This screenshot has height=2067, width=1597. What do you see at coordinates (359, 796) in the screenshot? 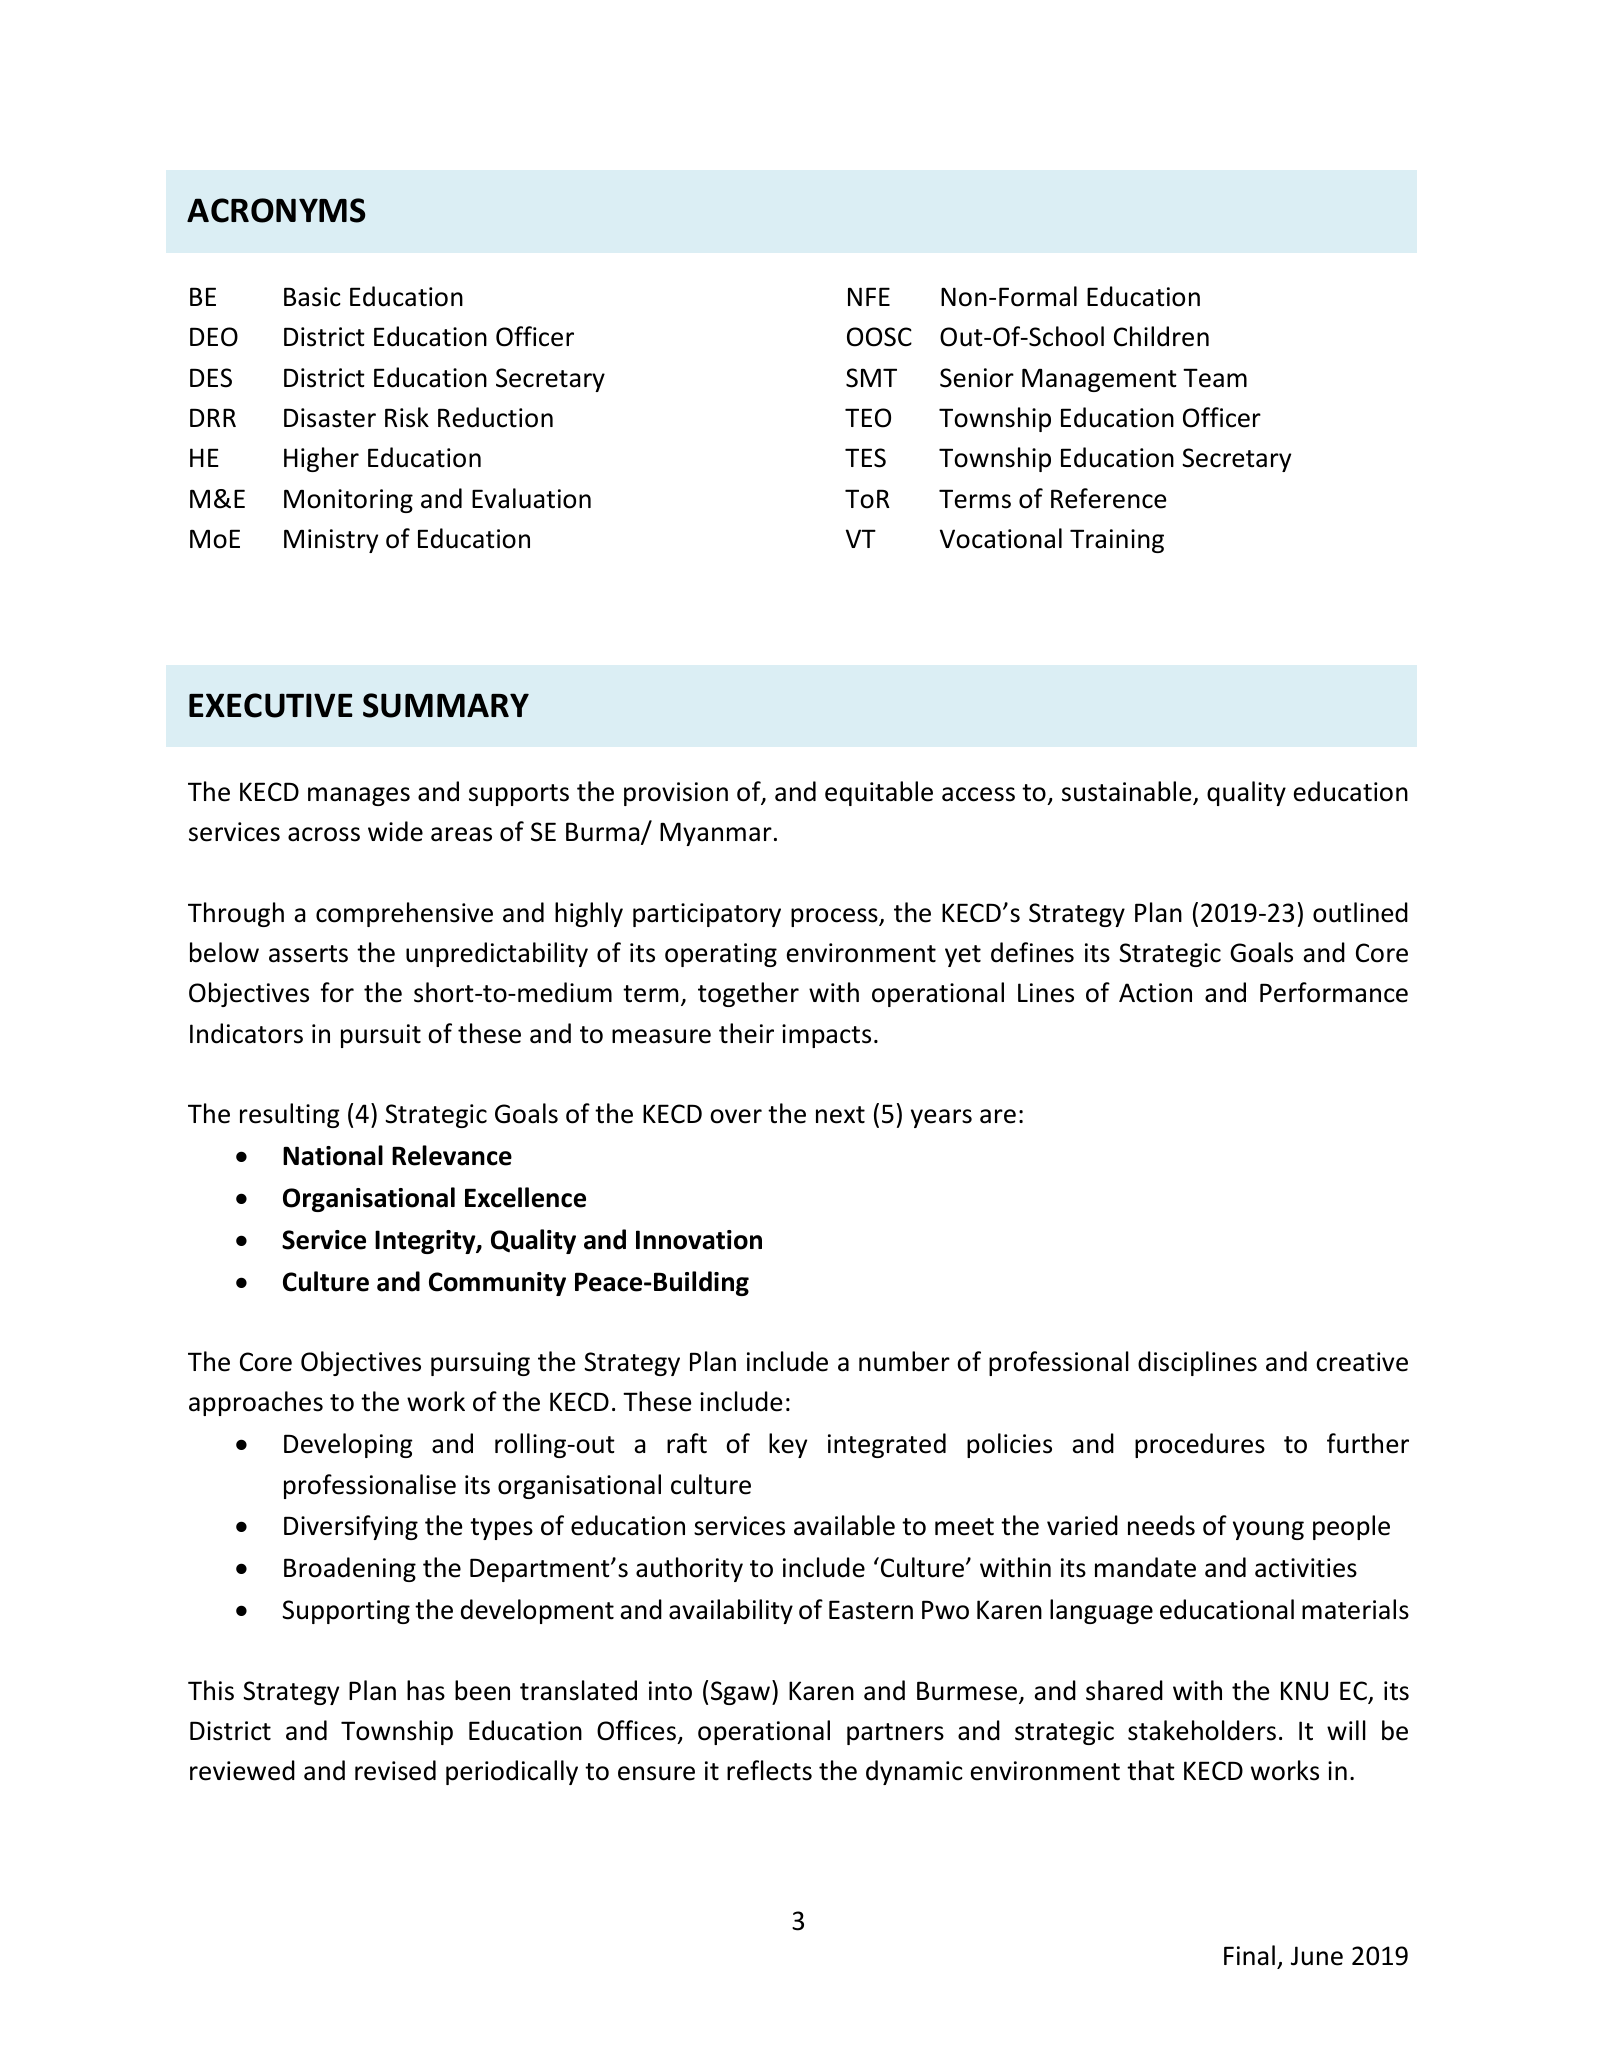
I see `manages` at bounding box center [359, 796].
